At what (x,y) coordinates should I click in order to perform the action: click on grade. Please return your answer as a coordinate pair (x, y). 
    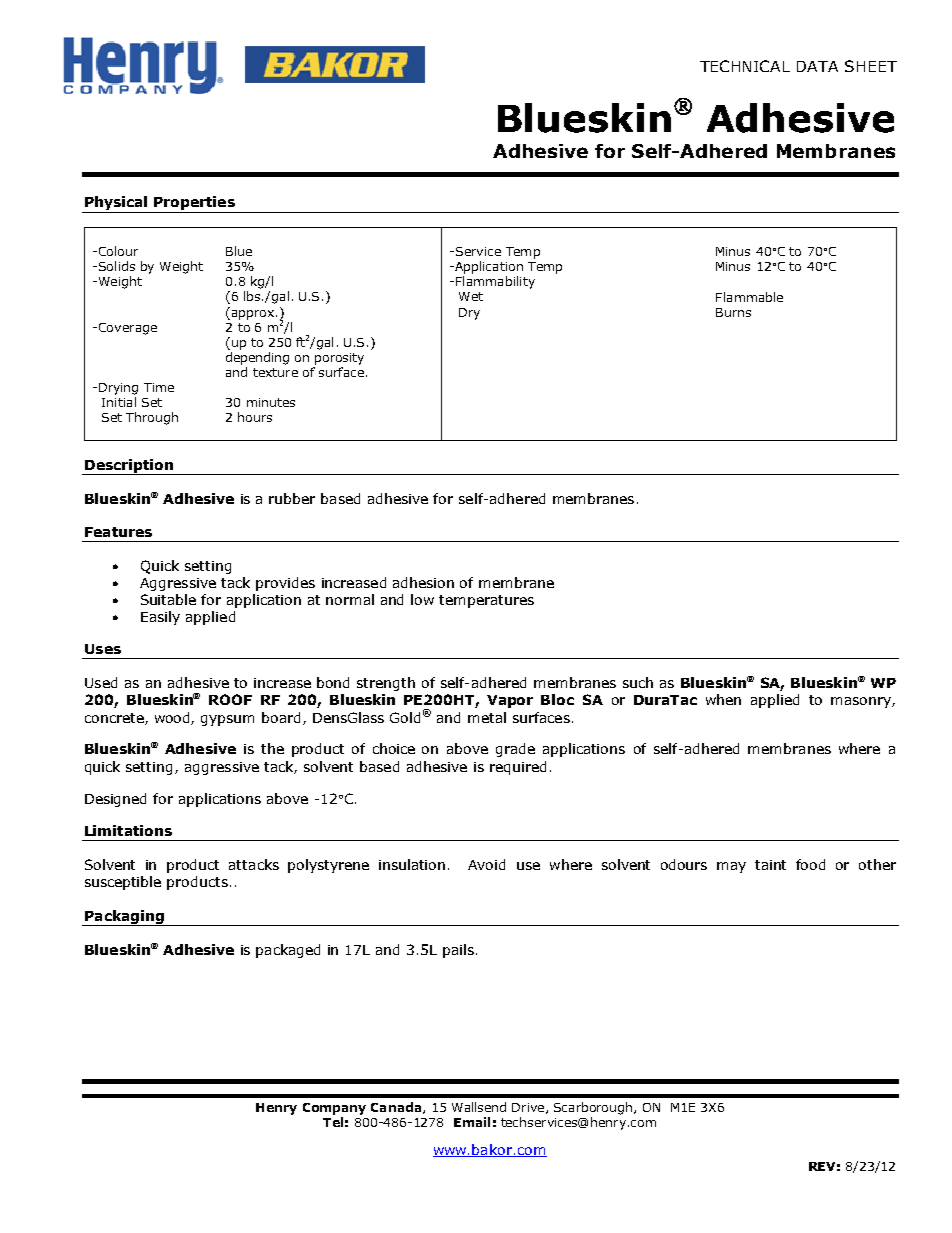
    Looking at the image, I should click on (515, 750).
